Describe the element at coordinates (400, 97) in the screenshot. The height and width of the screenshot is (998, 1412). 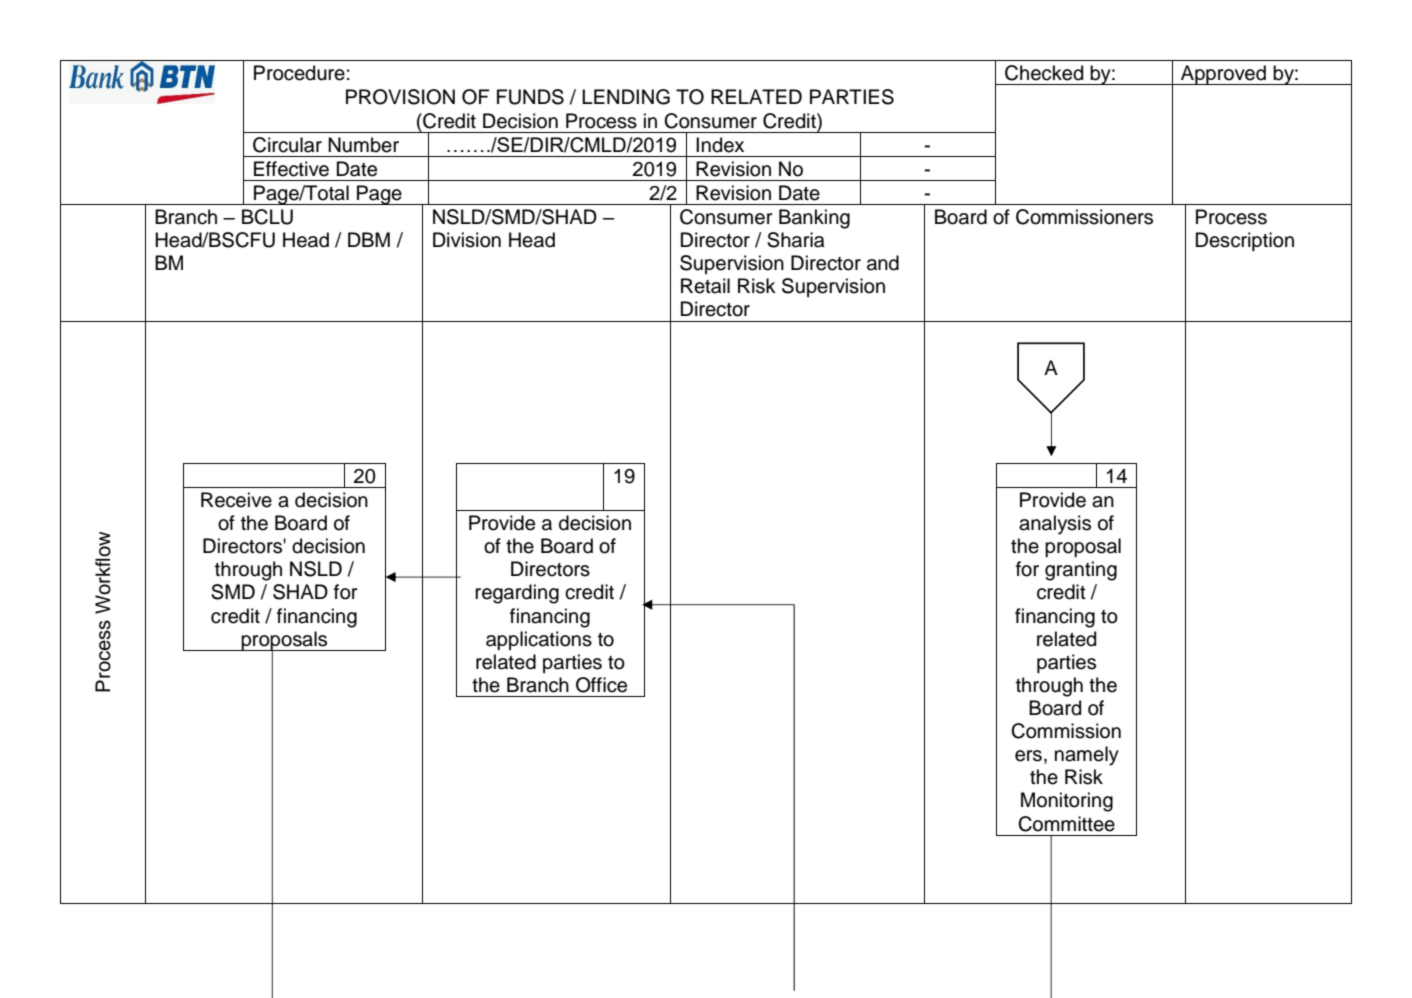
I see `PROVISION` at that location.
